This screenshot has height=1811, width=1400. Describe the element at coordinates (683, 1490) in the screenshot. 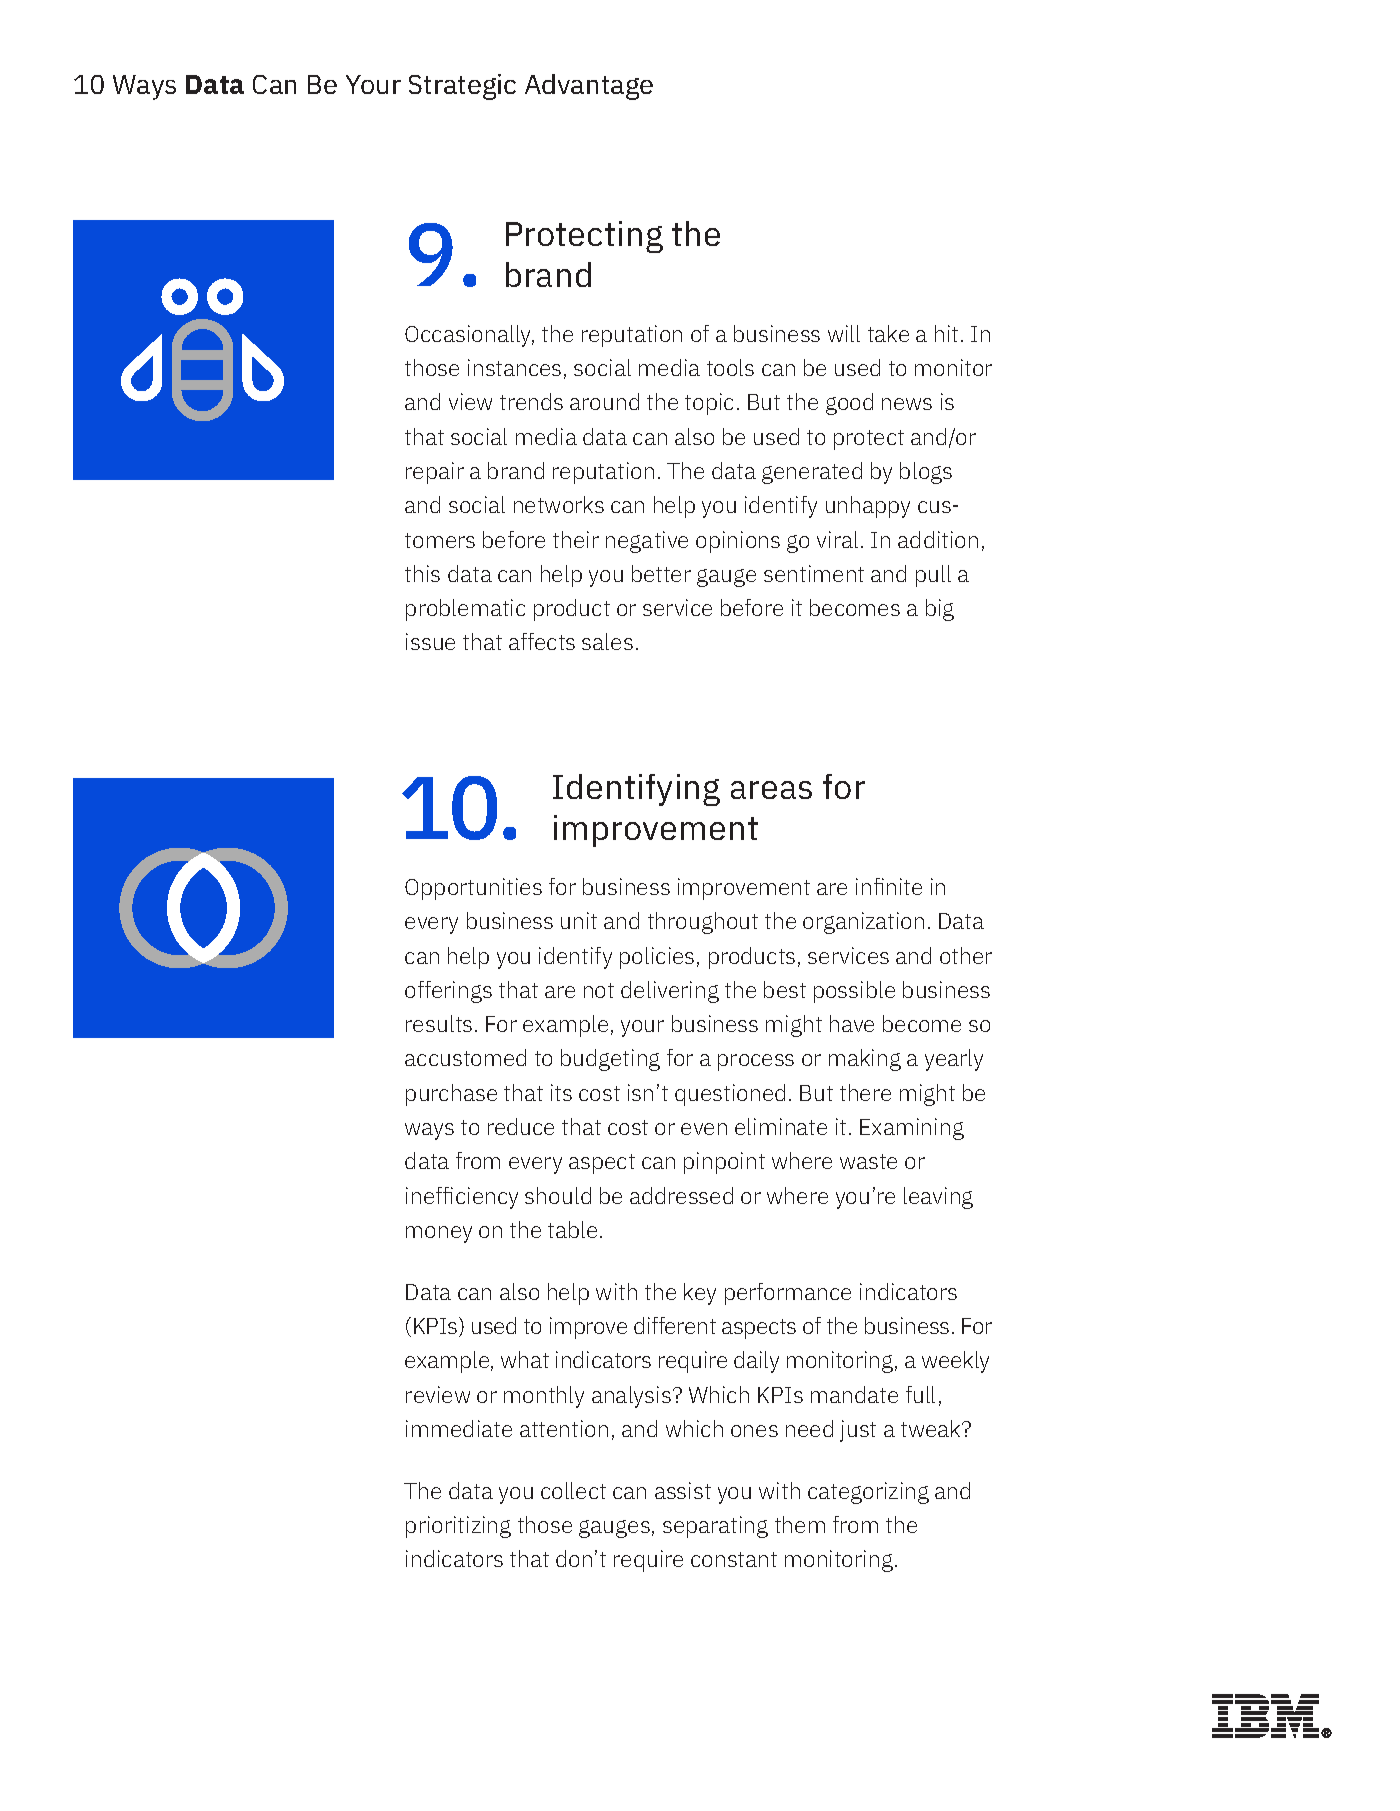

I see `assist` at that location.
